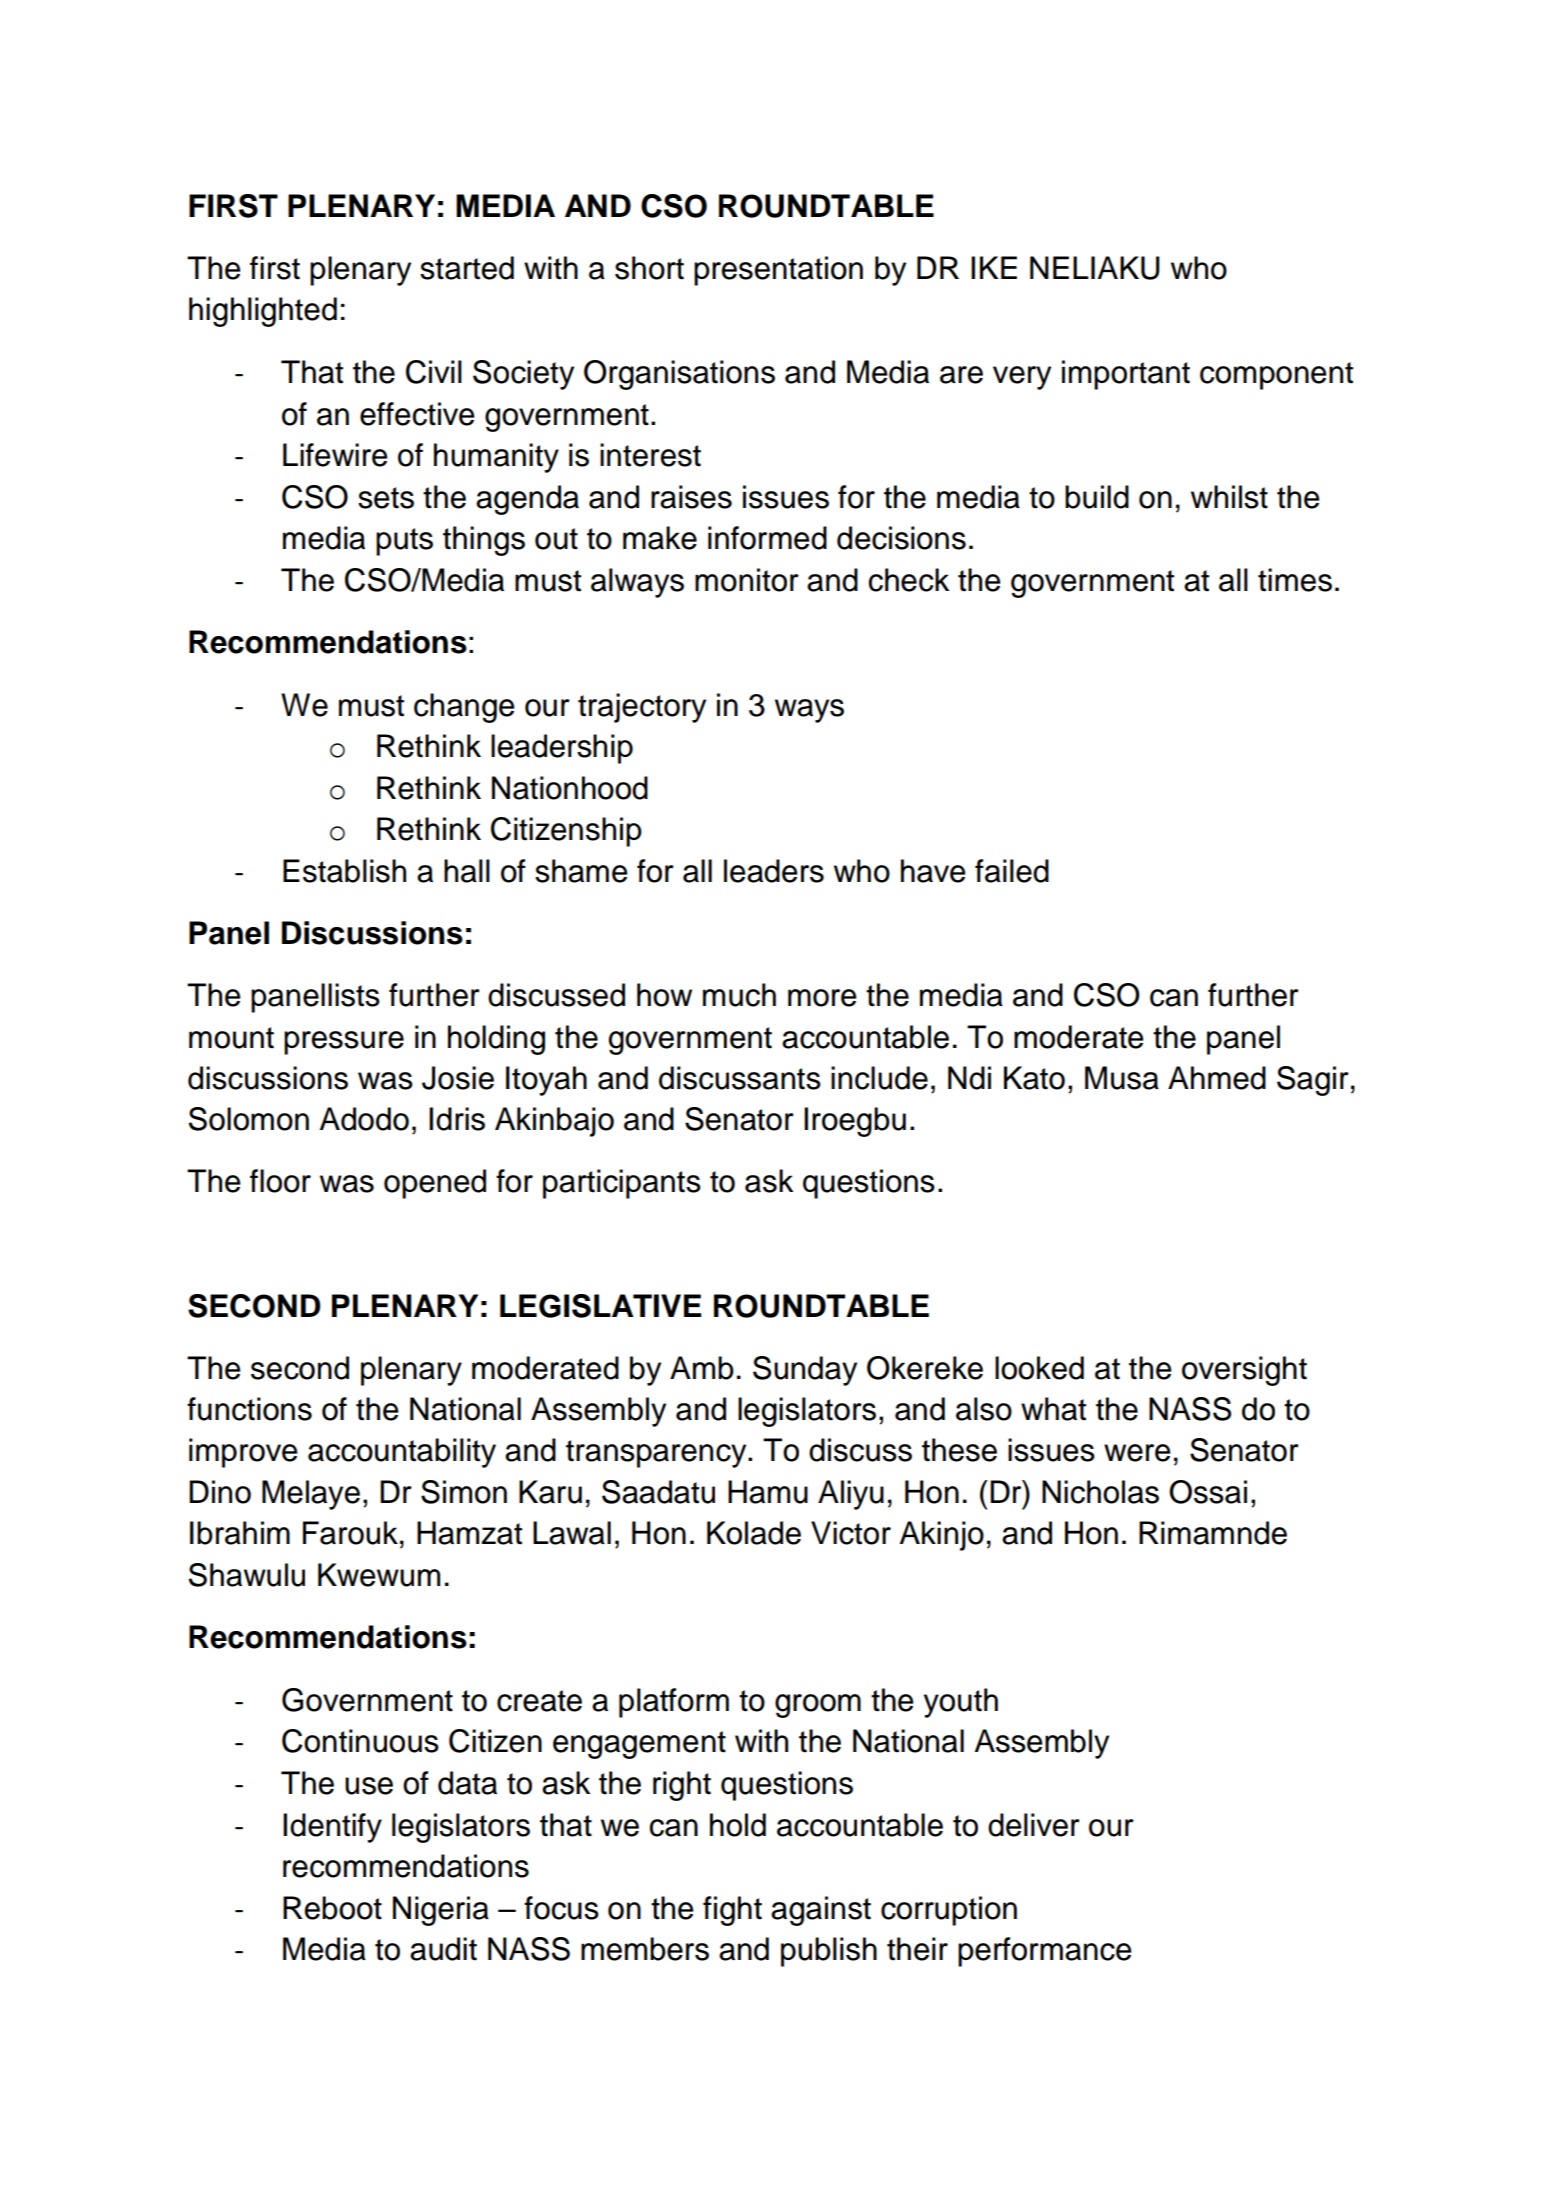 The width and height of the document is (1550, 2193). What do you see at coordinates (1100, 1492) in the document?
I see `Nicholas` at bounding box center [1100, 1492].
